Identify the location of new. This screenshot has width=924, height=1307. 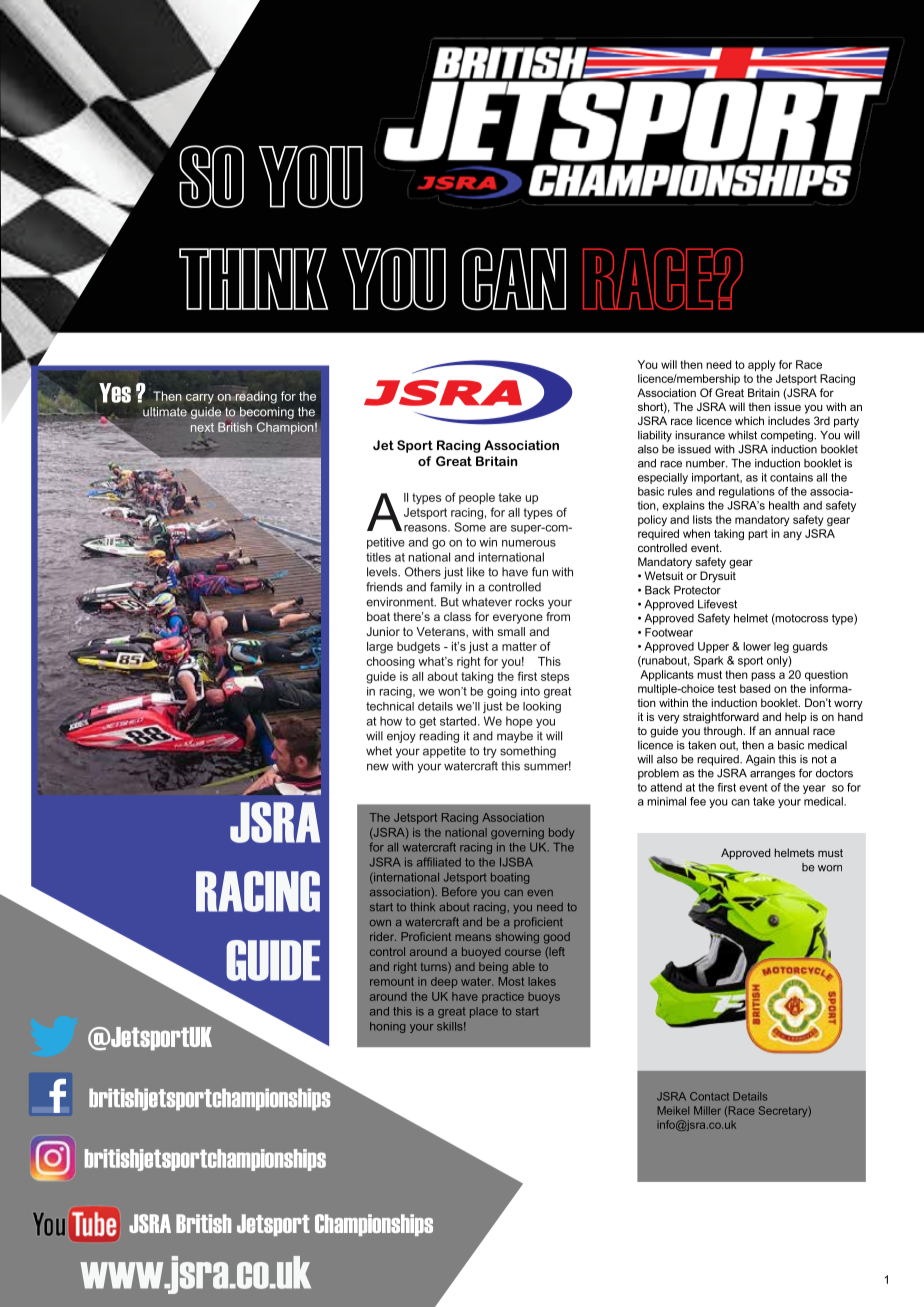
(378, 767).
